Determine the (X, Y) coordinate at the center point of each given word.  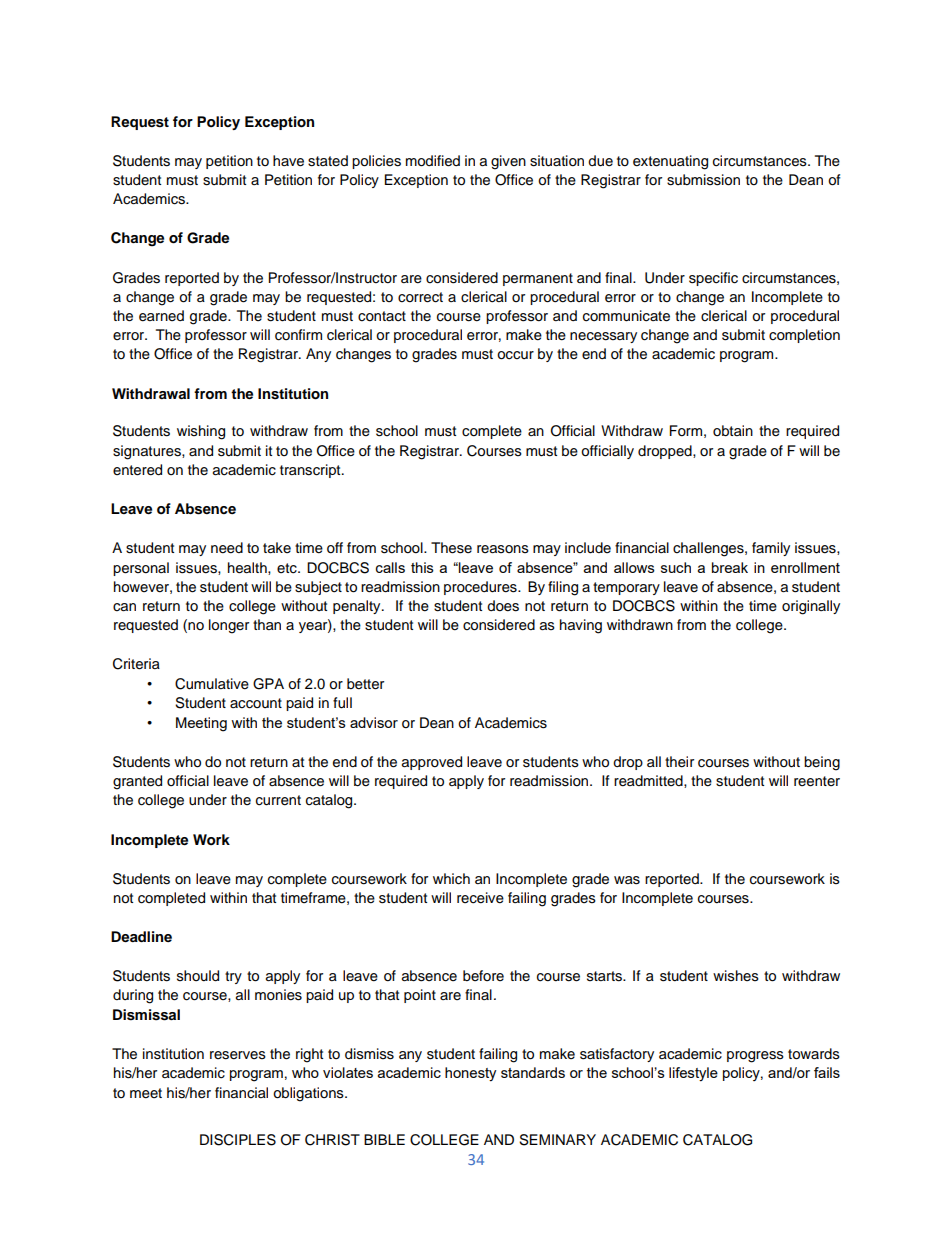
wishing (201, 432)
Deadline (141, 936)
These (451, 548)
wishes (736, 976)
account (256, 703)
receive (480, 898)
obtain (733, 431)
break (730, 567)
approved (432, 763)
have (288, 161)
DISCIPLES (238, 1140)
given (508, 162)
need (227, 548)
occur (515, 355)
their (679, 762)
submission (703, 180)
